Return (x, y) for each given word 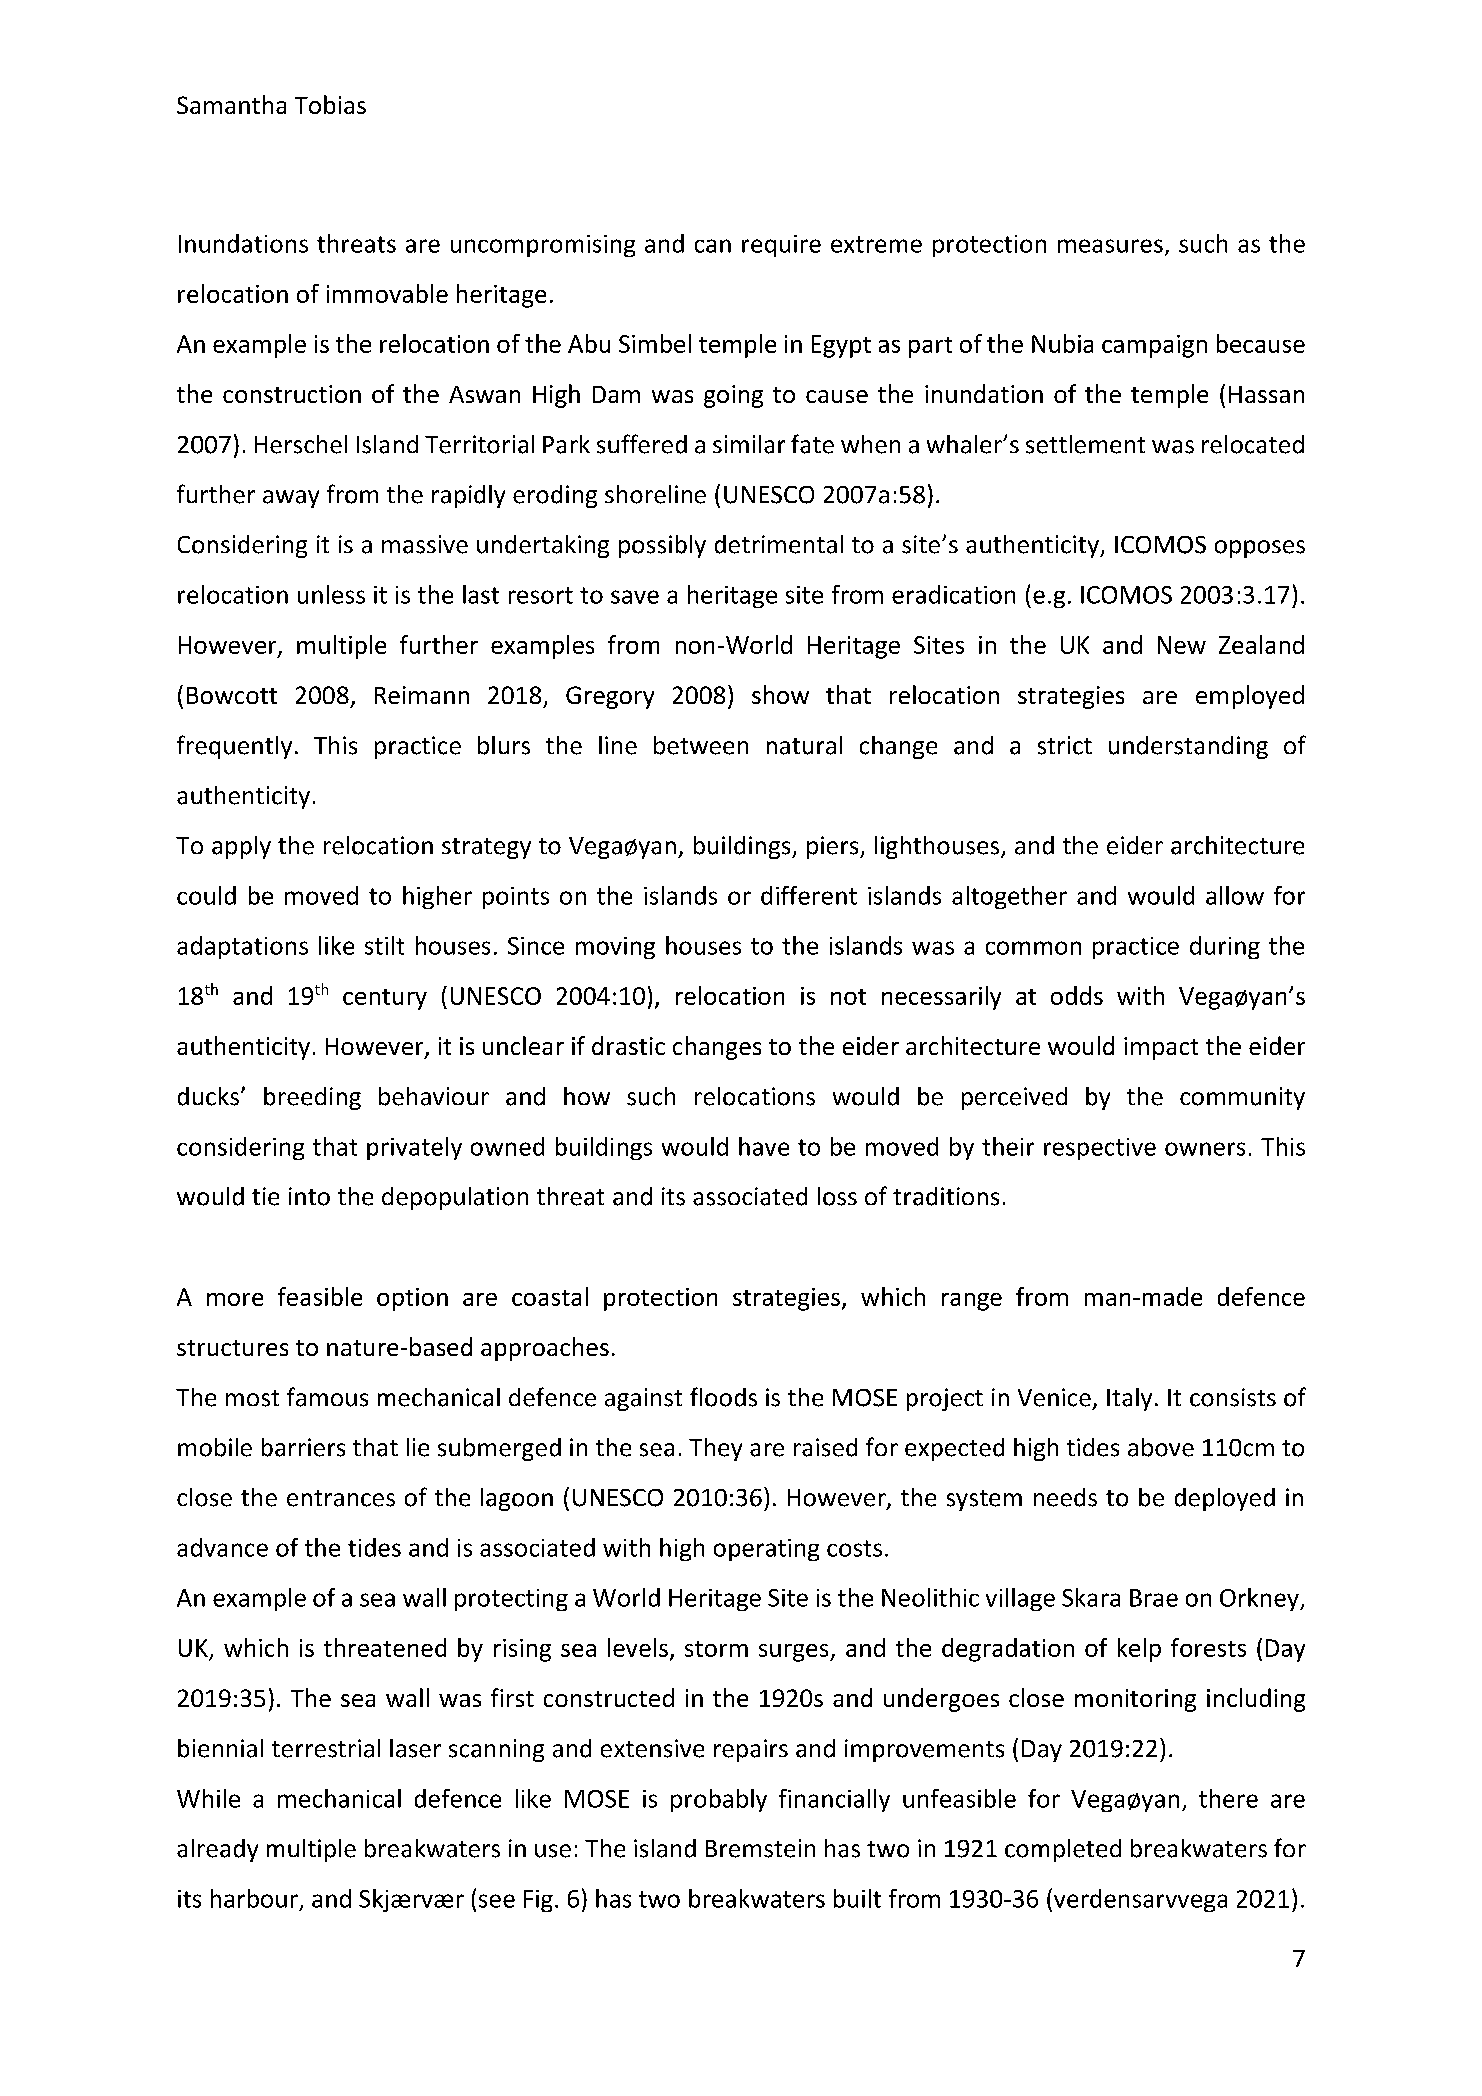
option (412, 1299)
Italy (1129, 1399)
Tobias (330, 104)
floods (723, 1397)
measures (1110, 246)
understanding (1188, 747)
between (701, 745)
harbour (254, 1898)
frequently (234, 747)
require (781, 246)
